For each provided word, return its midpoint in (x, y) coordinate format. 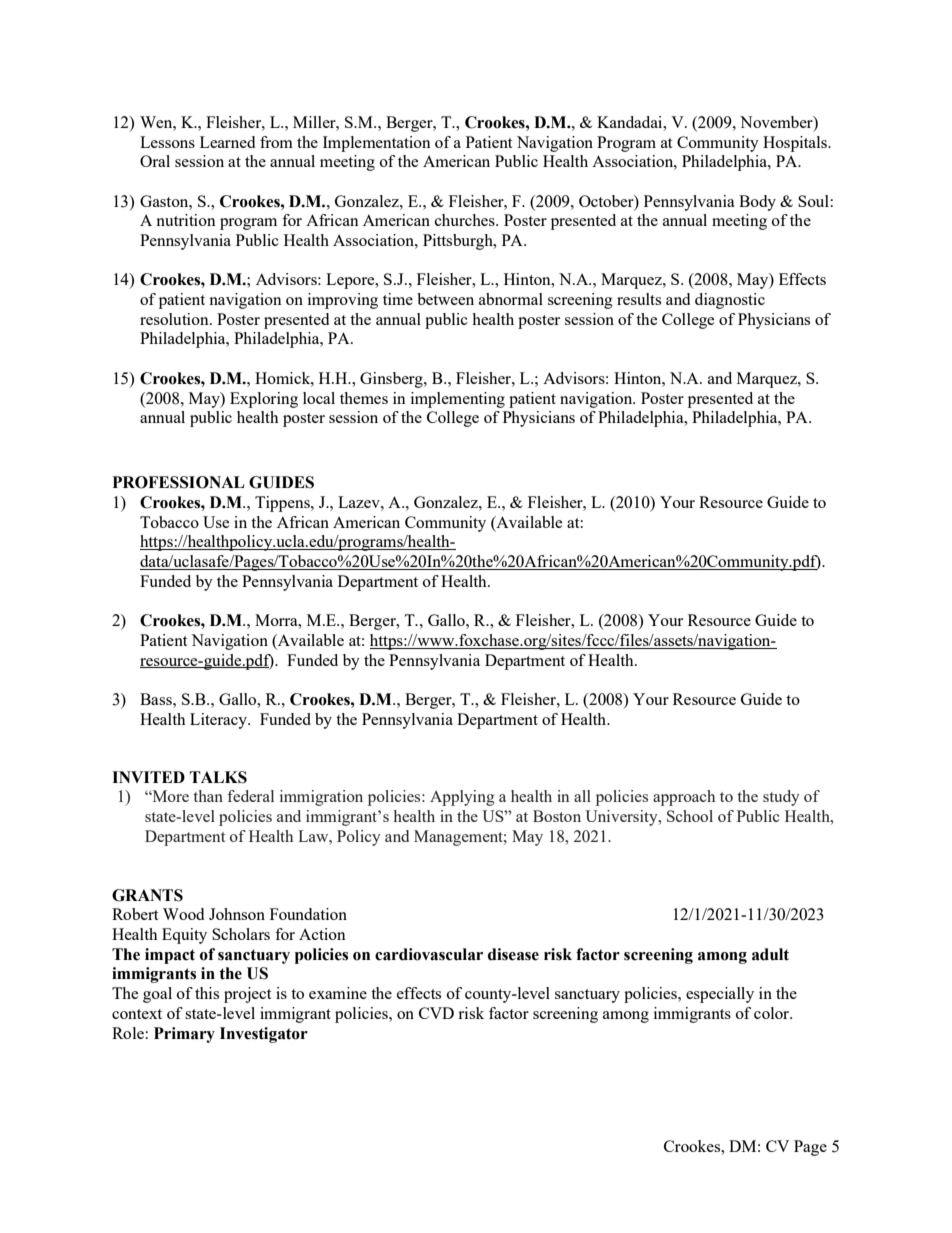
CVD (436, 1013)
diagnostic (730, 301)
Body (757, 203)
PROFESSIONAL (178, 482)
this (207, 993)
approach (684, 798)
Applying (462, 798)
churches (466, 220)
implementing (458, 400)
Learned (227, 142)
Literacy (219, 721)
